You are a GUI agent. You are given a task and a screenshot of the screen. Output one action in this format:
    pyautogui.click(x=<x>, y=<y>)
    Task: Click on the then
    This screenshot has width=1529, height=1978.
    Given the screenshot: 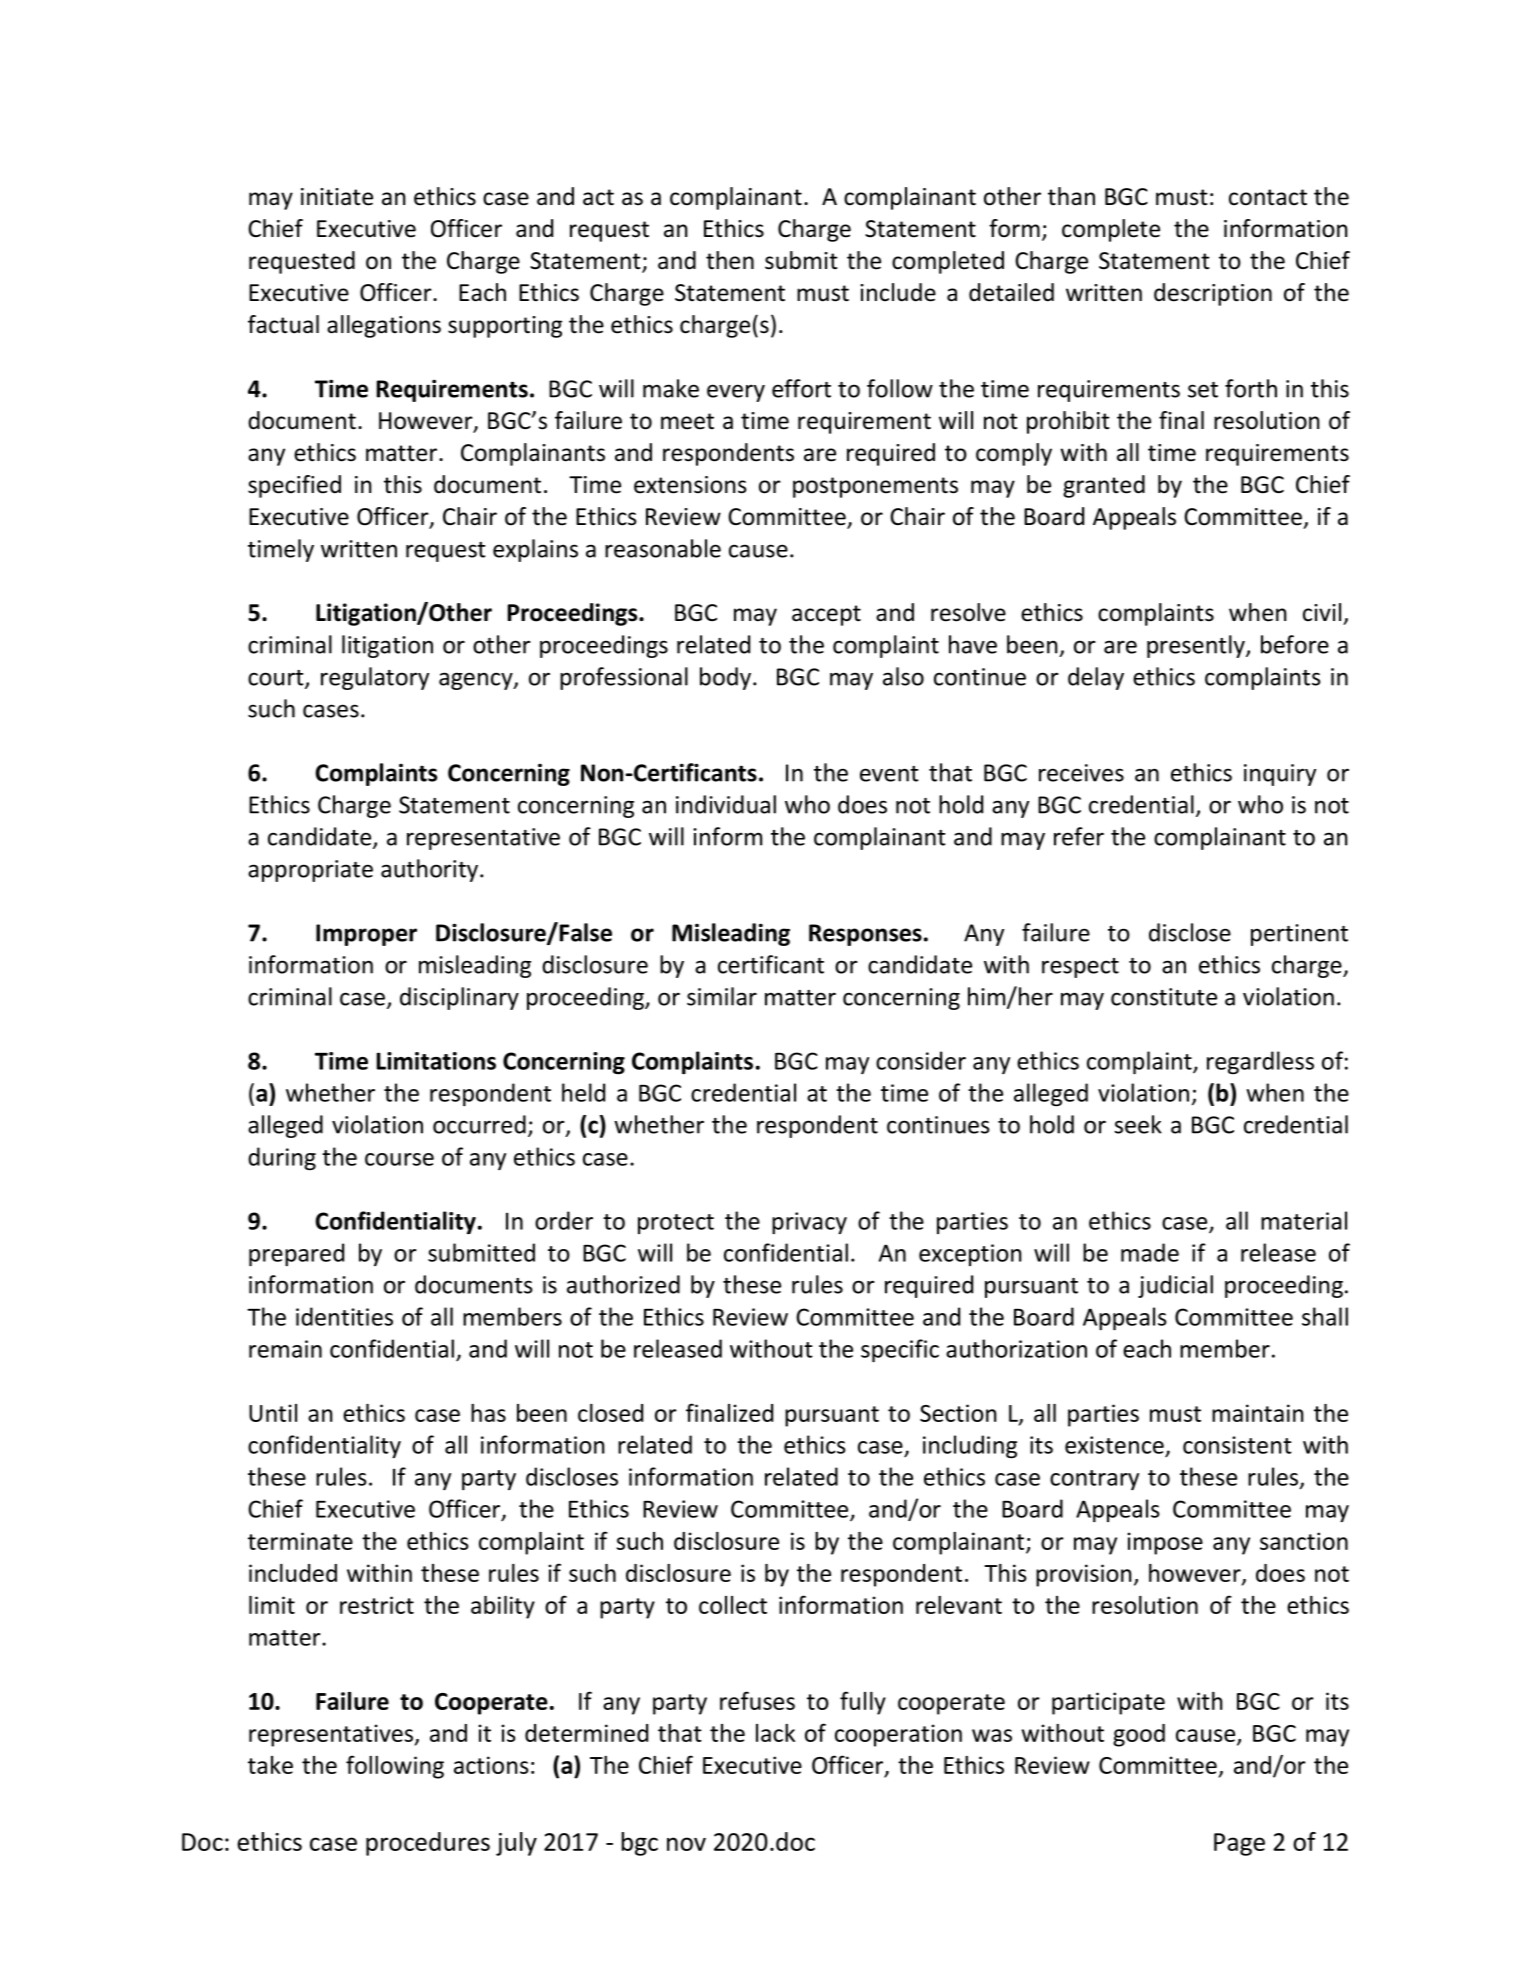 What is the action you would take?
    pyautogui.click(x=730, y=260)
